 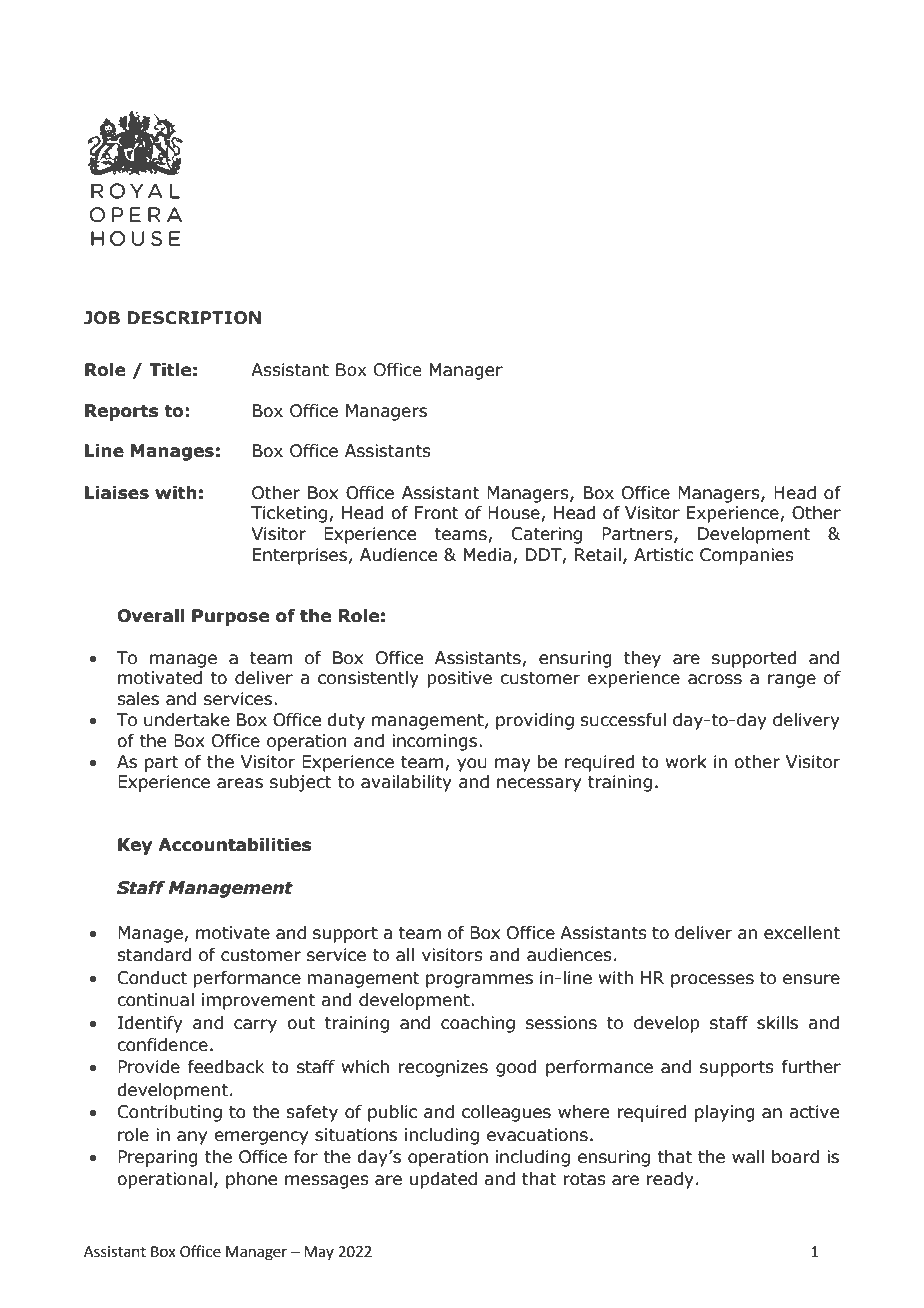 I want to click on Companies, so click(x=747, y=556).
